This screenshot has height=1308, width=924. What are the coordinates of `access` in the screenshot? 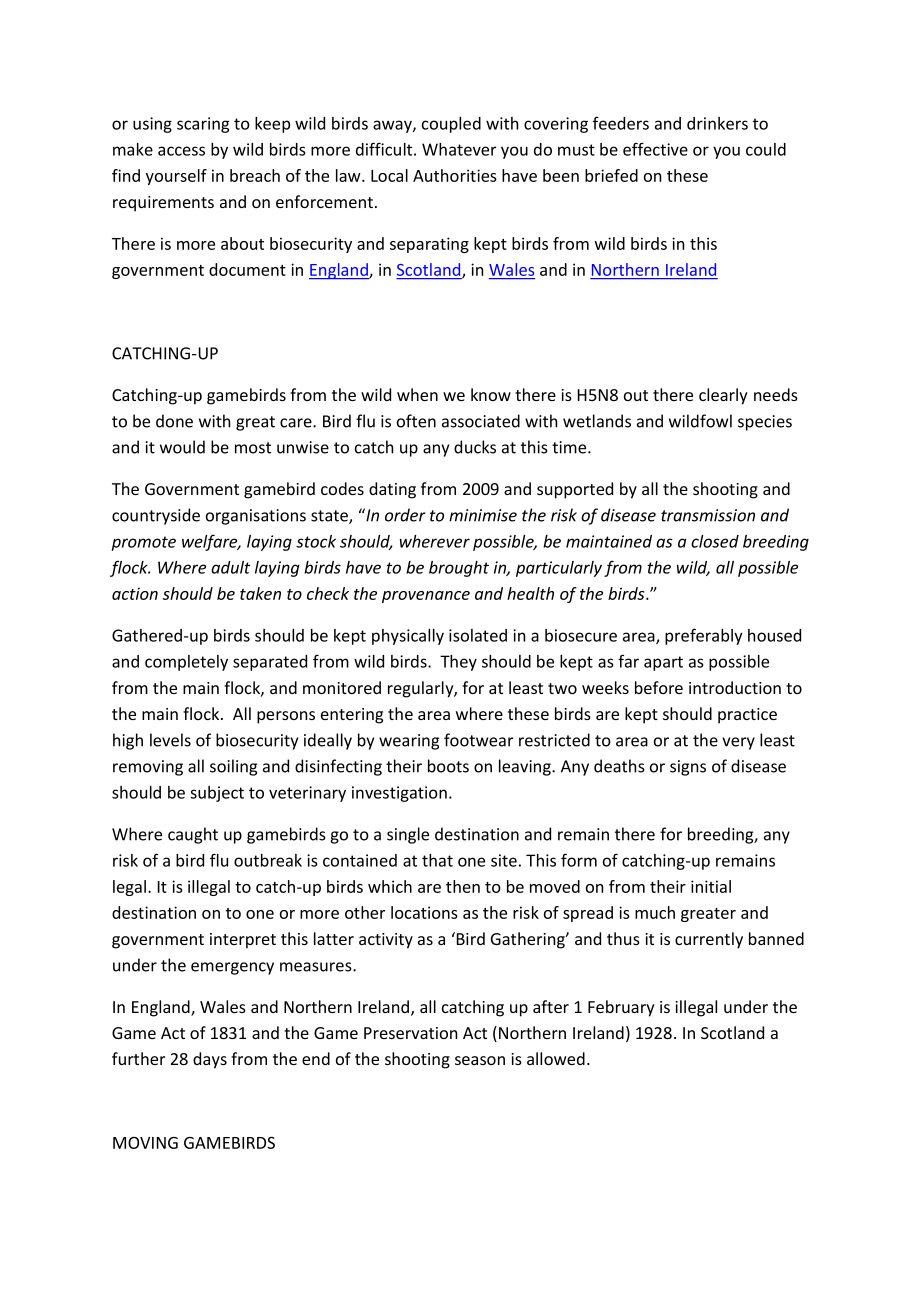 It's located at (181, 151).
